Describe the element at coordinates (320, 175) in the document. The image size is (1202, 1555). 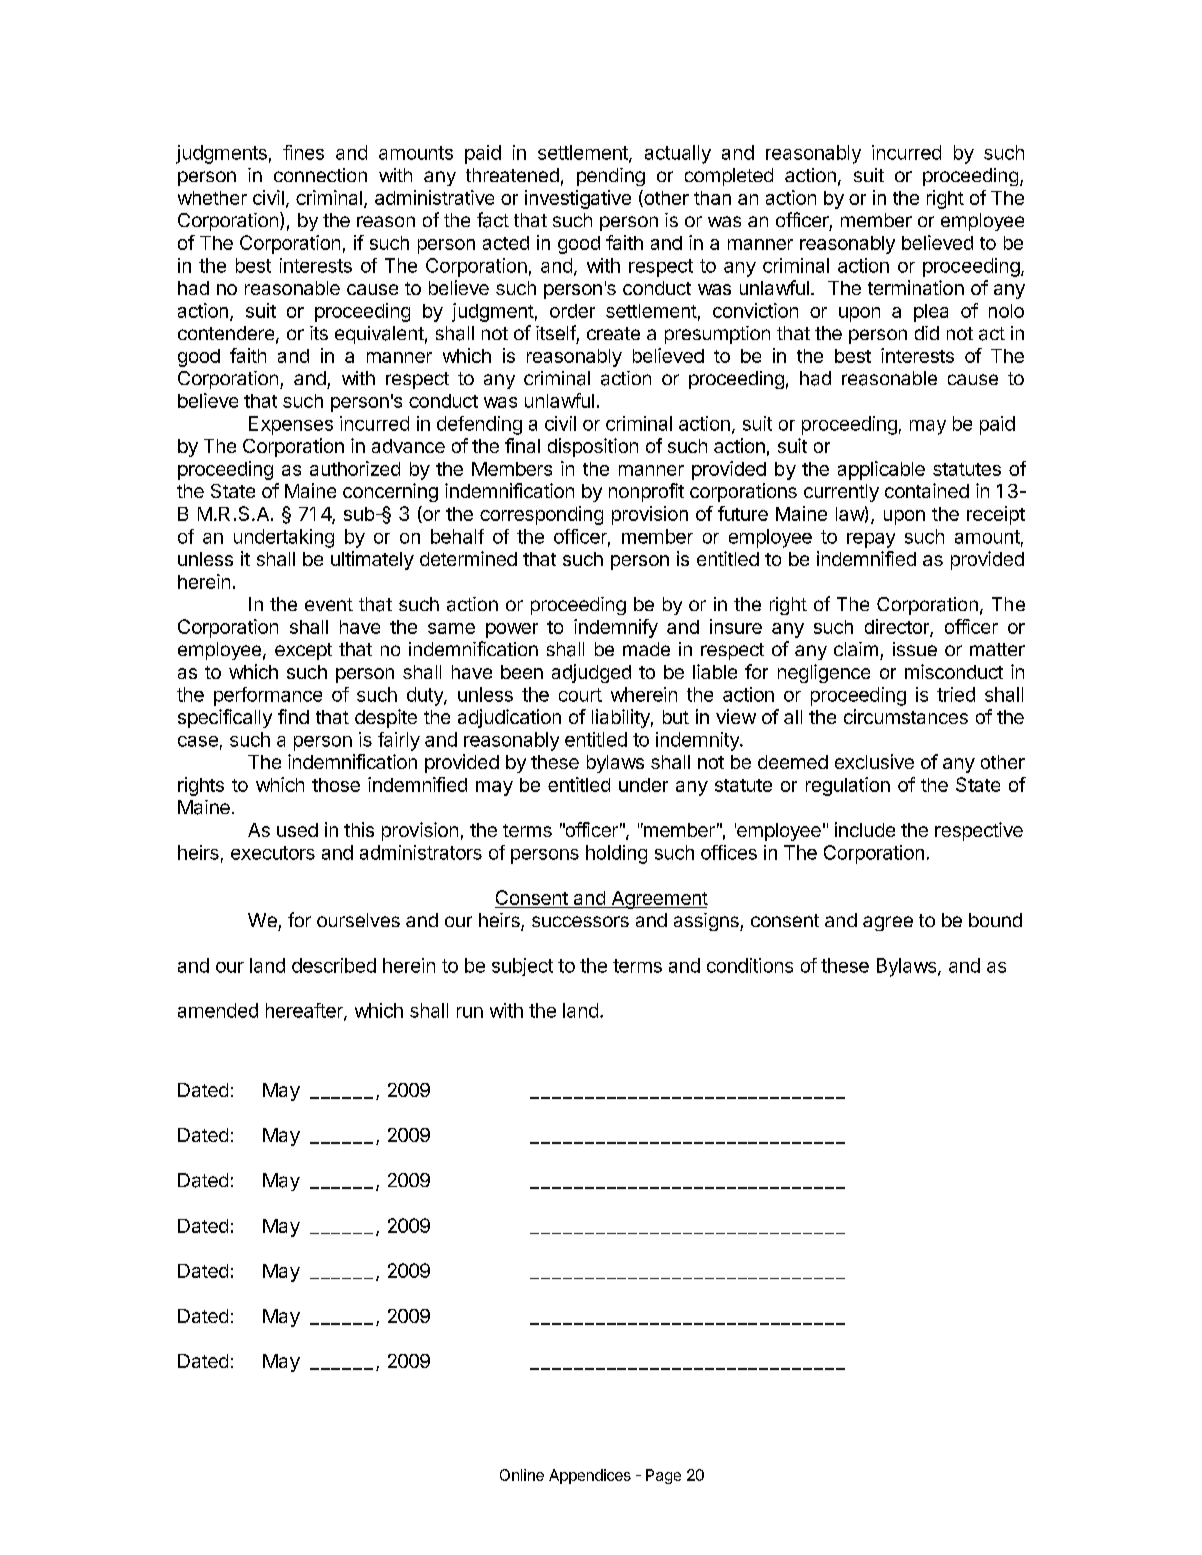
I see `connection` at that location.
